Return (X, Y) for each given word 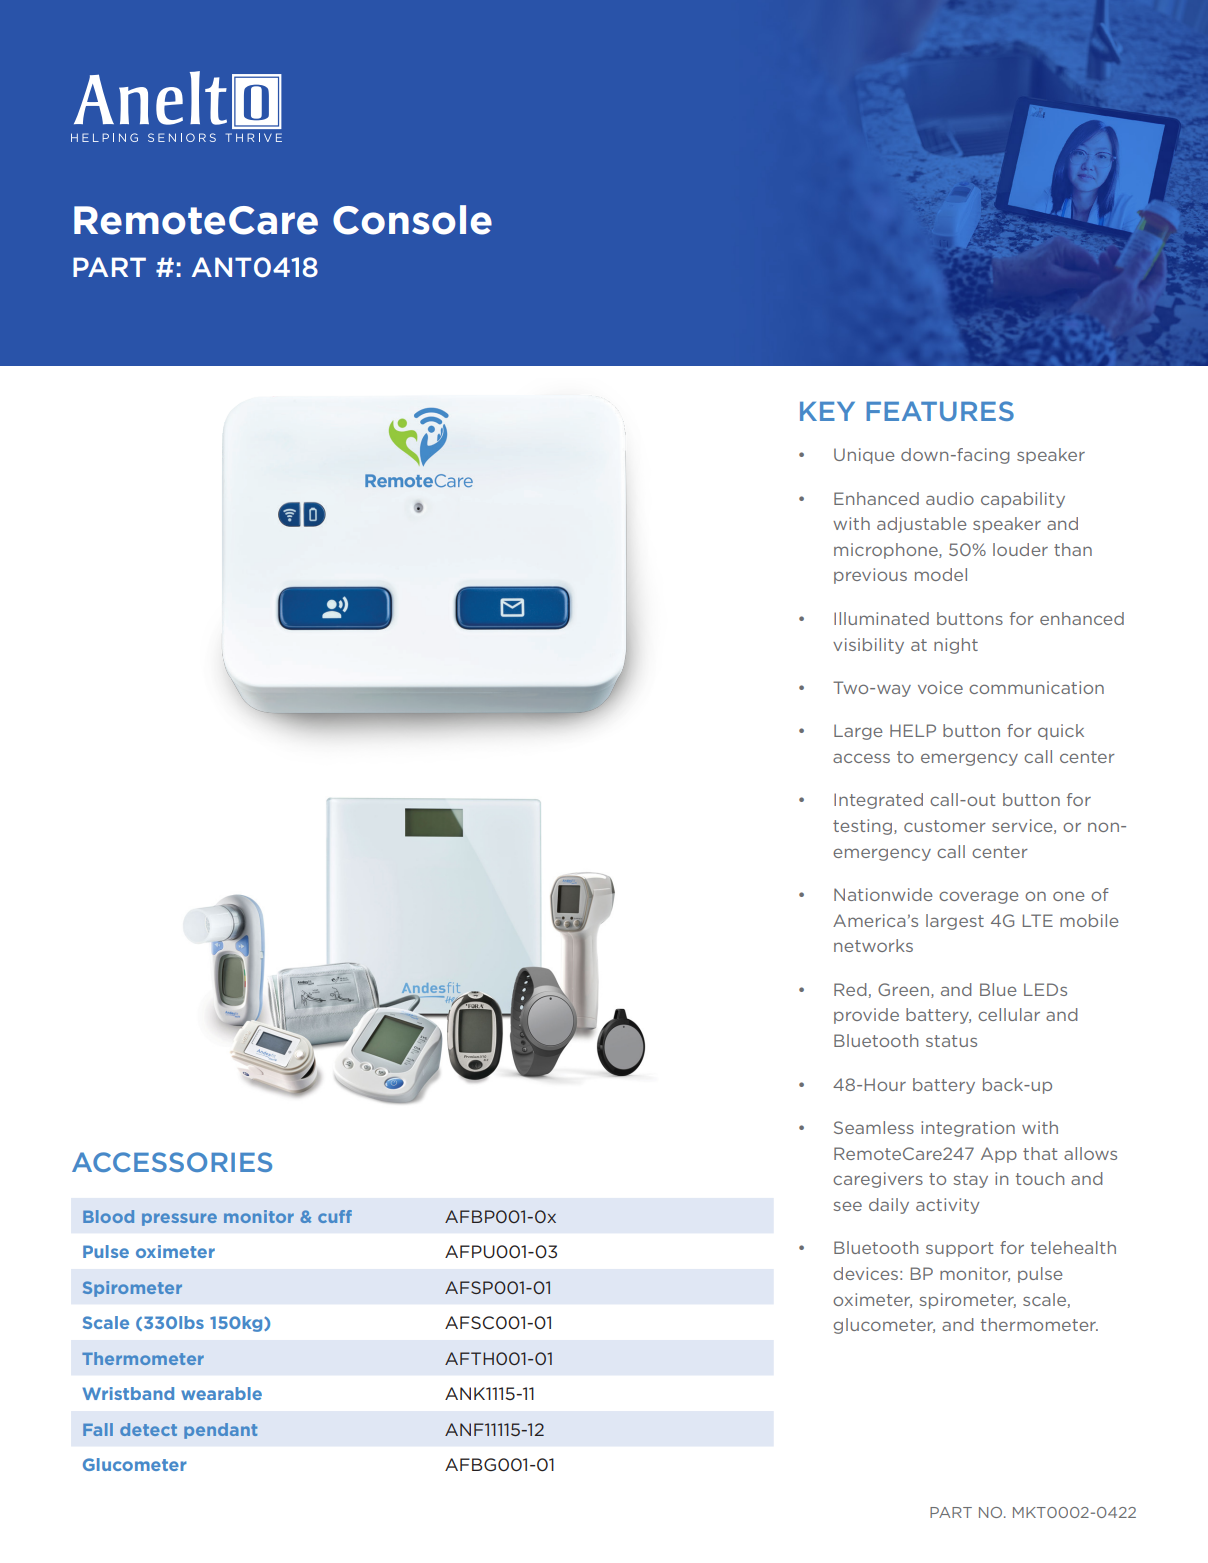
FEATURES (940, 411)
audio (950, 498)
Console (412, 220)
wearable (221, 1393)
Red (850, 989)
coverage (978, 897)
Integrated (878, 801)
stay (970, 1180)
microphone (887, 551)
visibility (868, 646)
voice (940, 687)
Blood (108, 1216)
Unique (864, 456)
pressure (179, 1219)
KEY (827, 411)
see (847, 1206)
